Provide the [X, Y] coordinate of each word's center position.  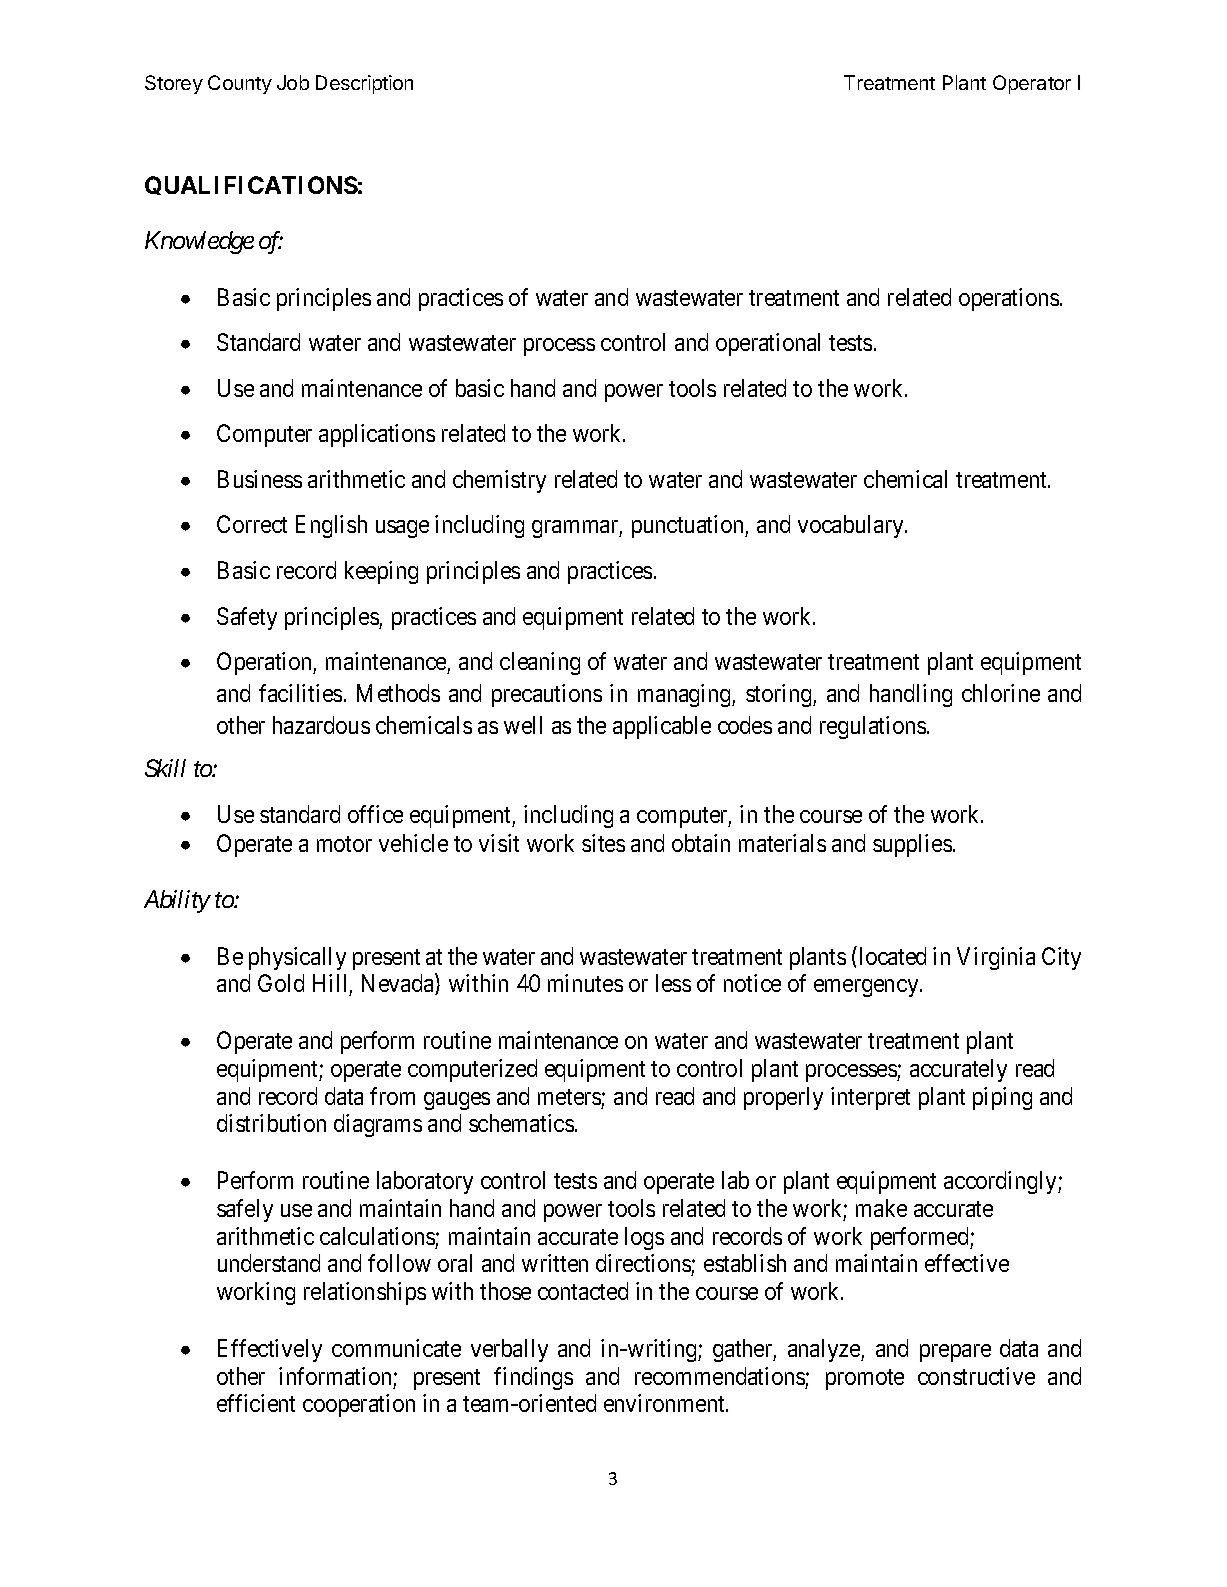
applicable [662, 727]
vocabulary [852, 526]
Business [260, 479]
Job [293, 82]
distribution [271, 1123]
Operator [1032, 84]
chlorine [1001, 693]
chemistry [499, 481]
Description [364, 84]
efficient [256, 1403]
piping [1002, 1098]
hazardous [321, 725]
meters [569, 1097]
